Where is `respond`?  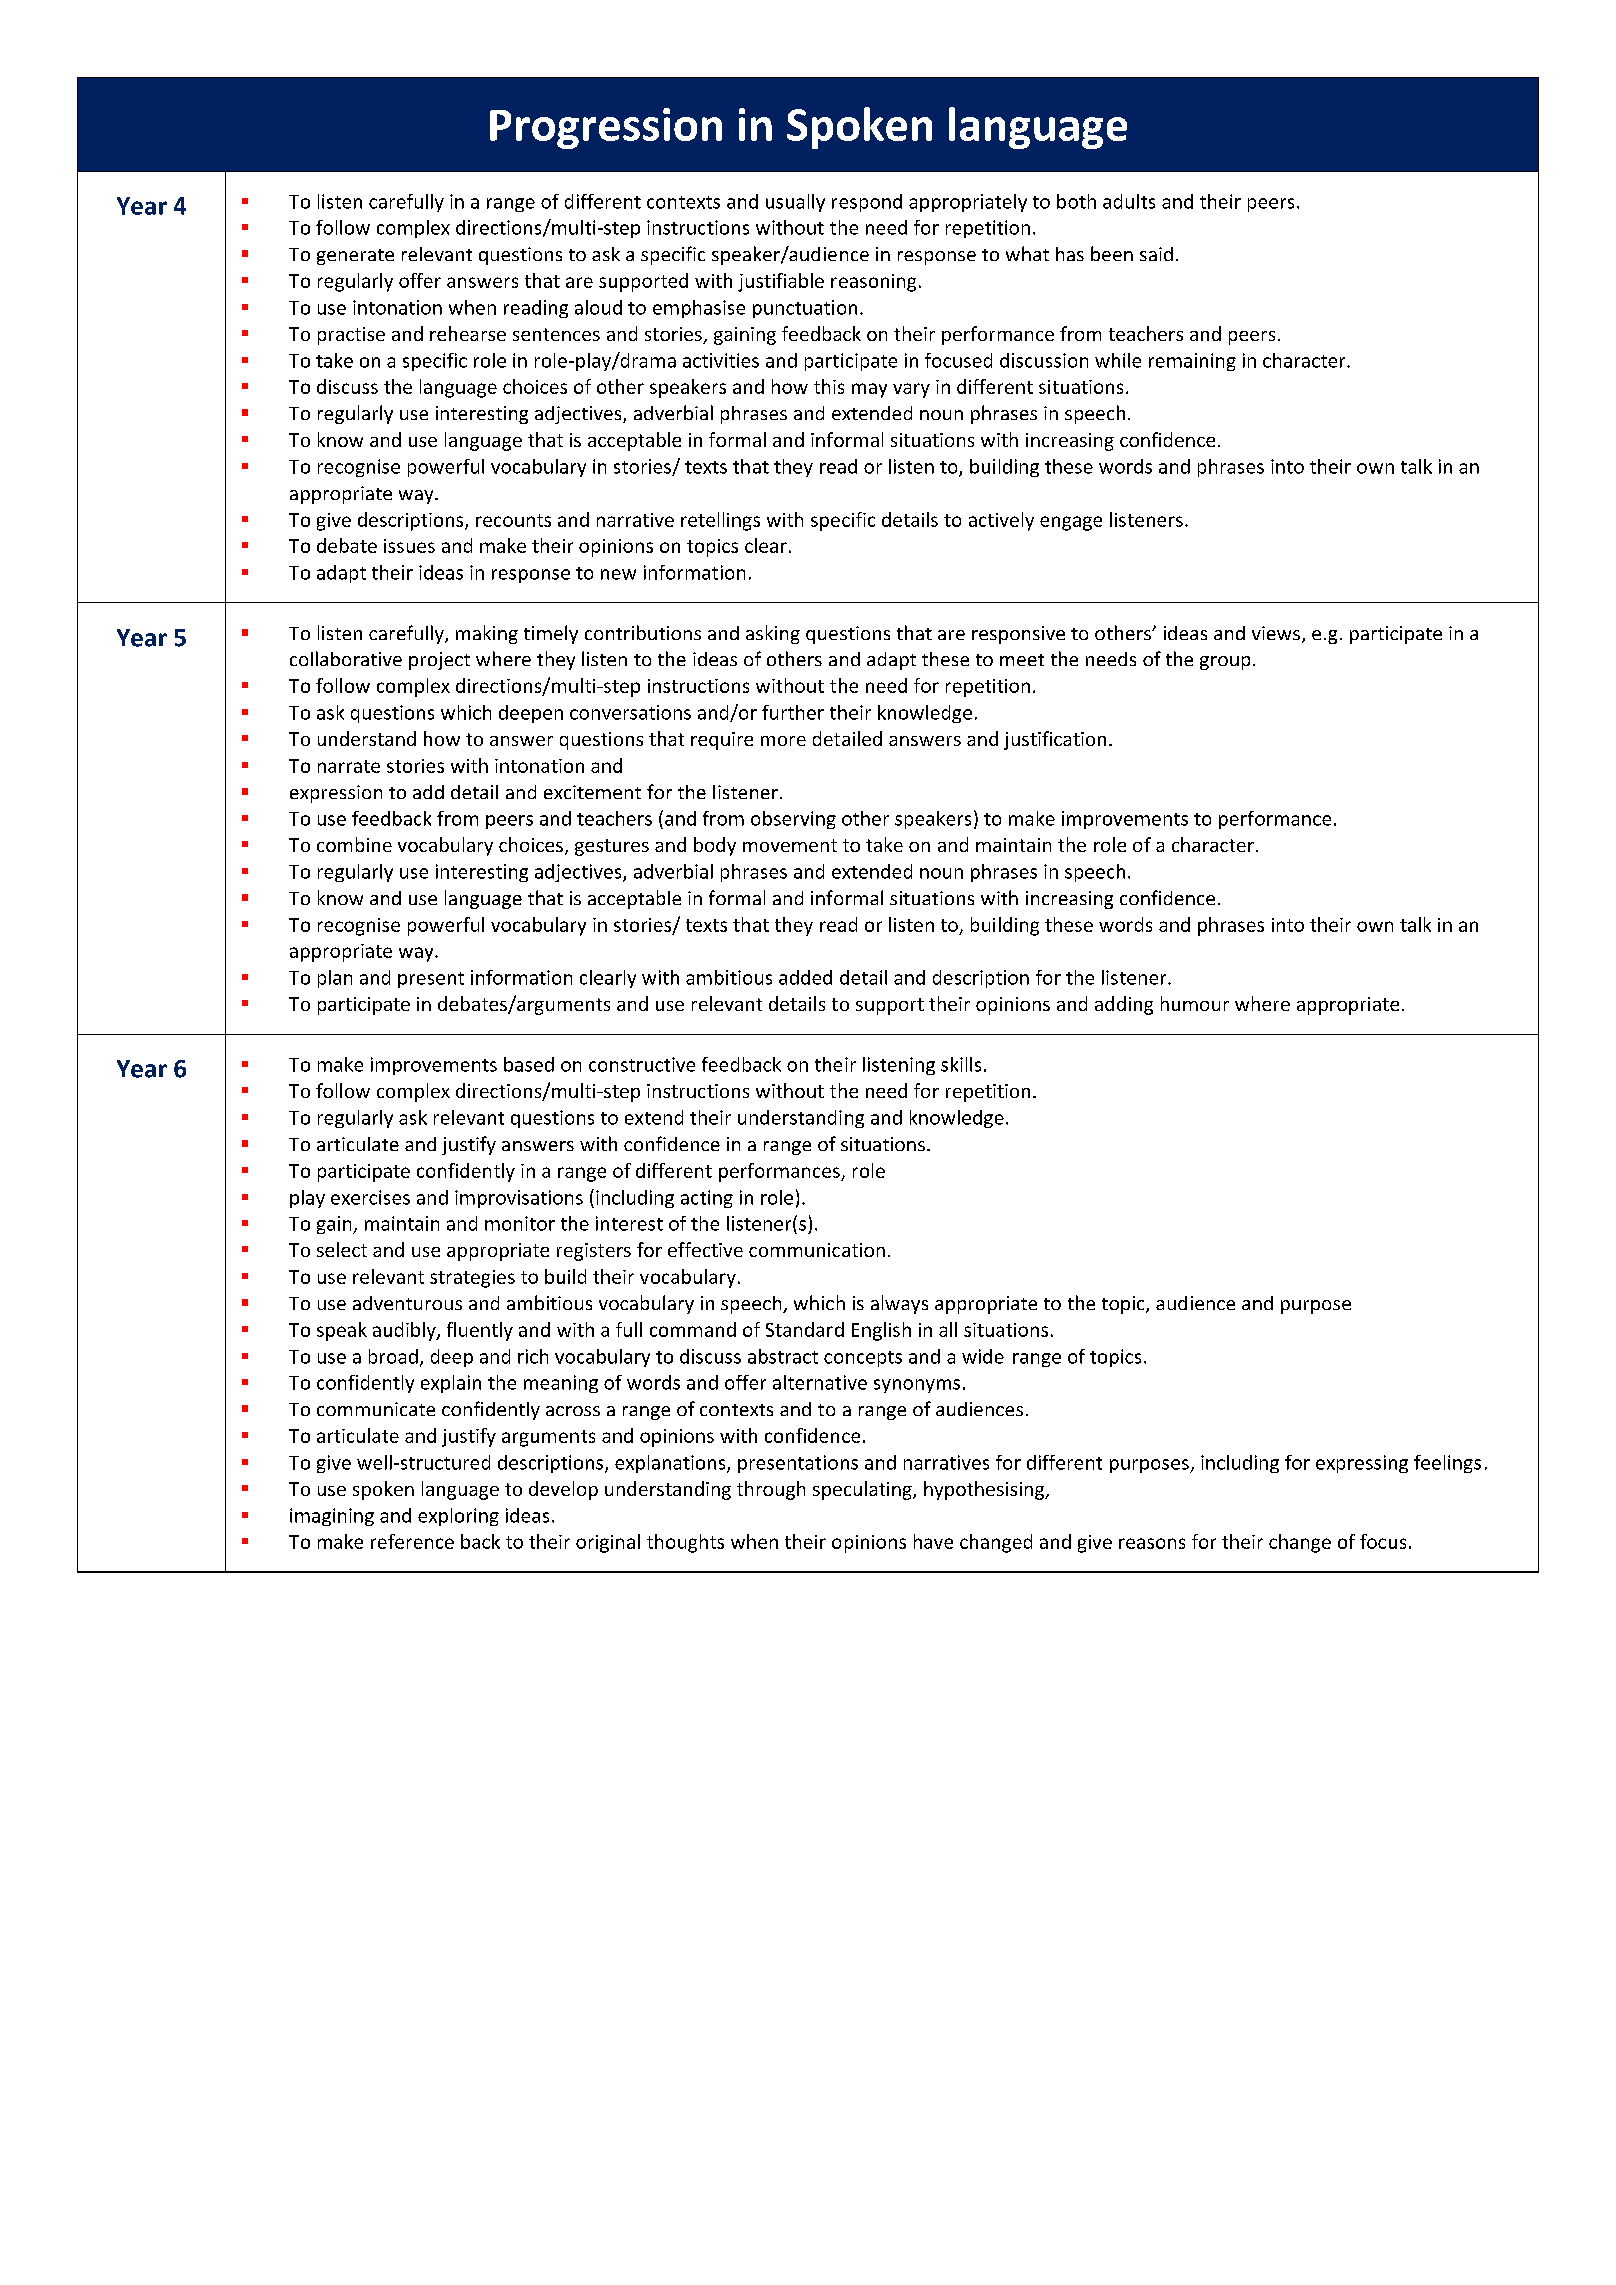 respond is located at coordinates (867, 203).
